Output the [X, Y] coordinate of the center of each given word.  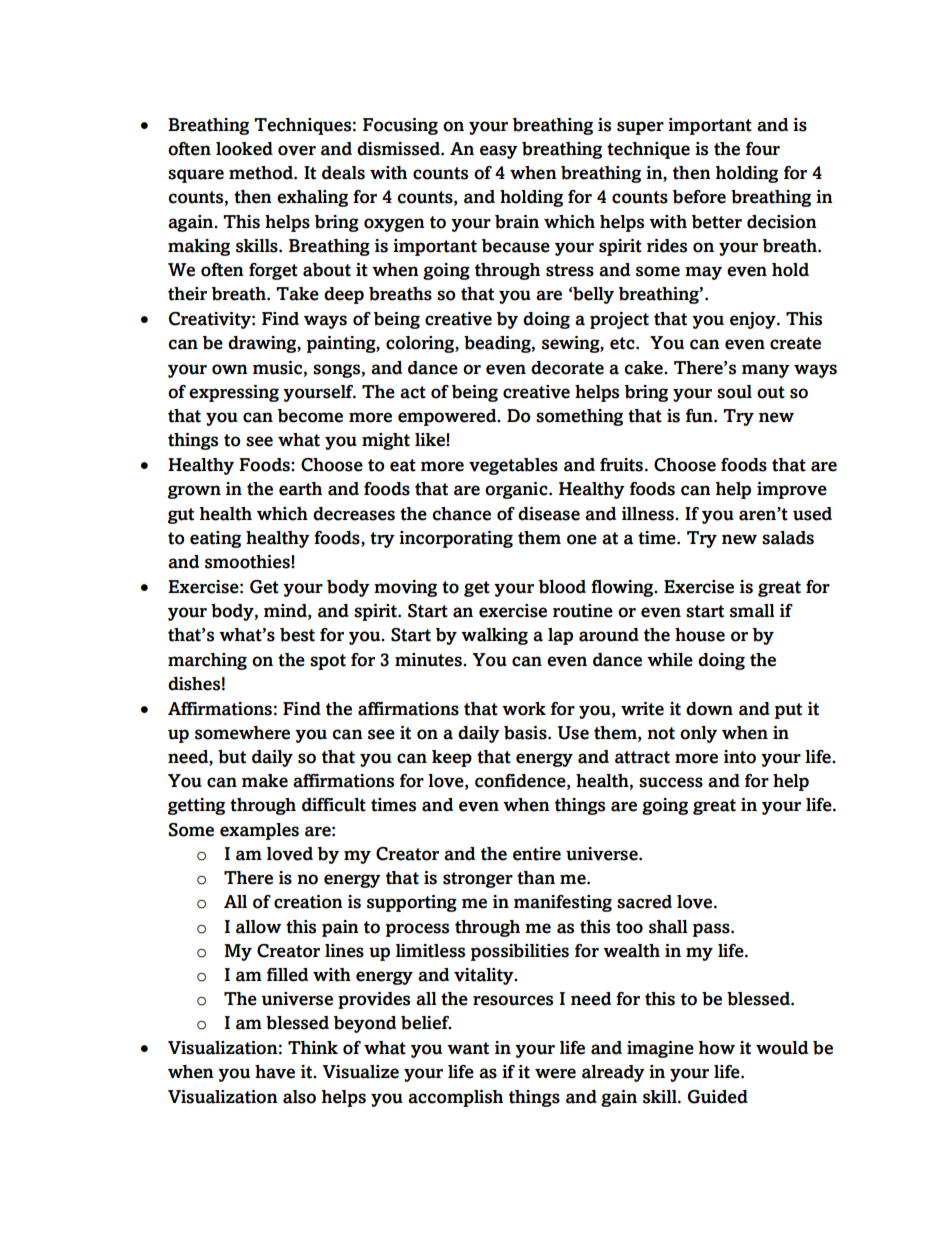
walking [494, 636]
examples [259, 831]
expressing [234, 393]
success [671, 782]
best [297, 635]
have [275, 1072]
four [763, 149]
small [752, 611]
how [717, 1048]
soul [734, 392]
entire [537, 854]
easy [499, 152]
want [468, 1048]
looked [244, 149]
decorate [567, 368]
